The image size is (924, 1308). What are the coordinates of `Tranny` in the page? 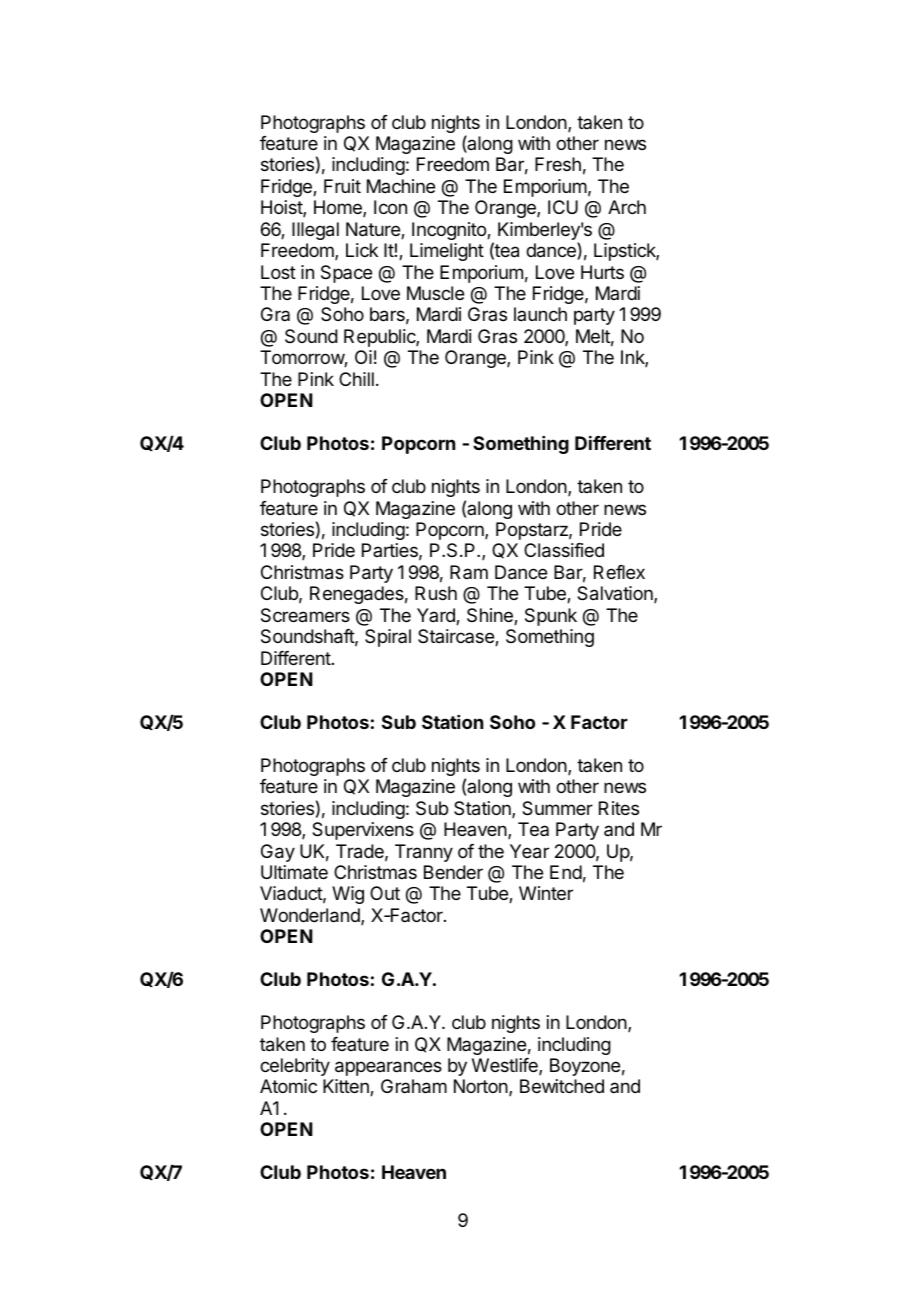 It's located at (424, 853).
